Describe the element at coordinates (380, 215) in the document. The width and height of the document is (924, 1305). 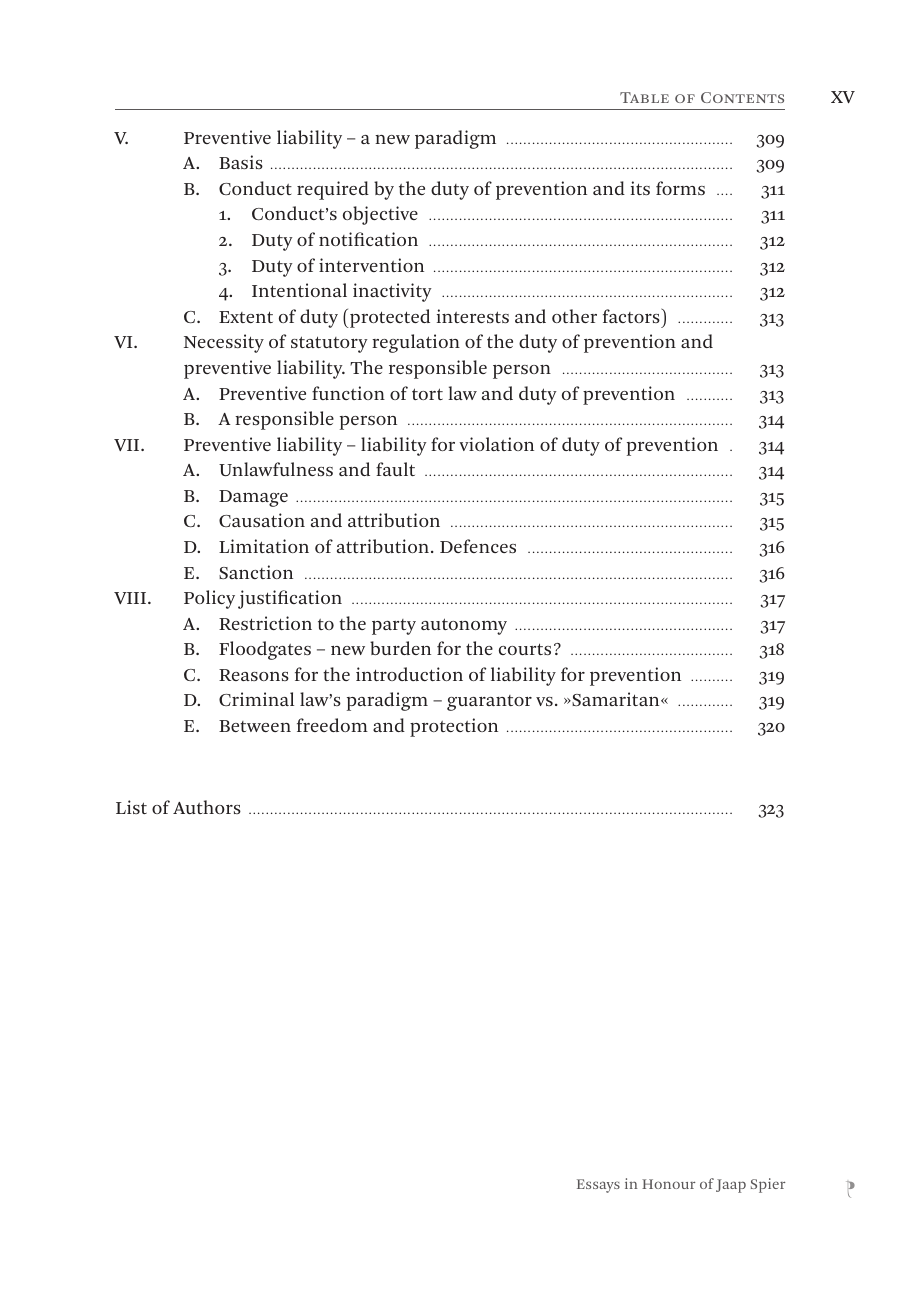
I see `objective` at that location.
